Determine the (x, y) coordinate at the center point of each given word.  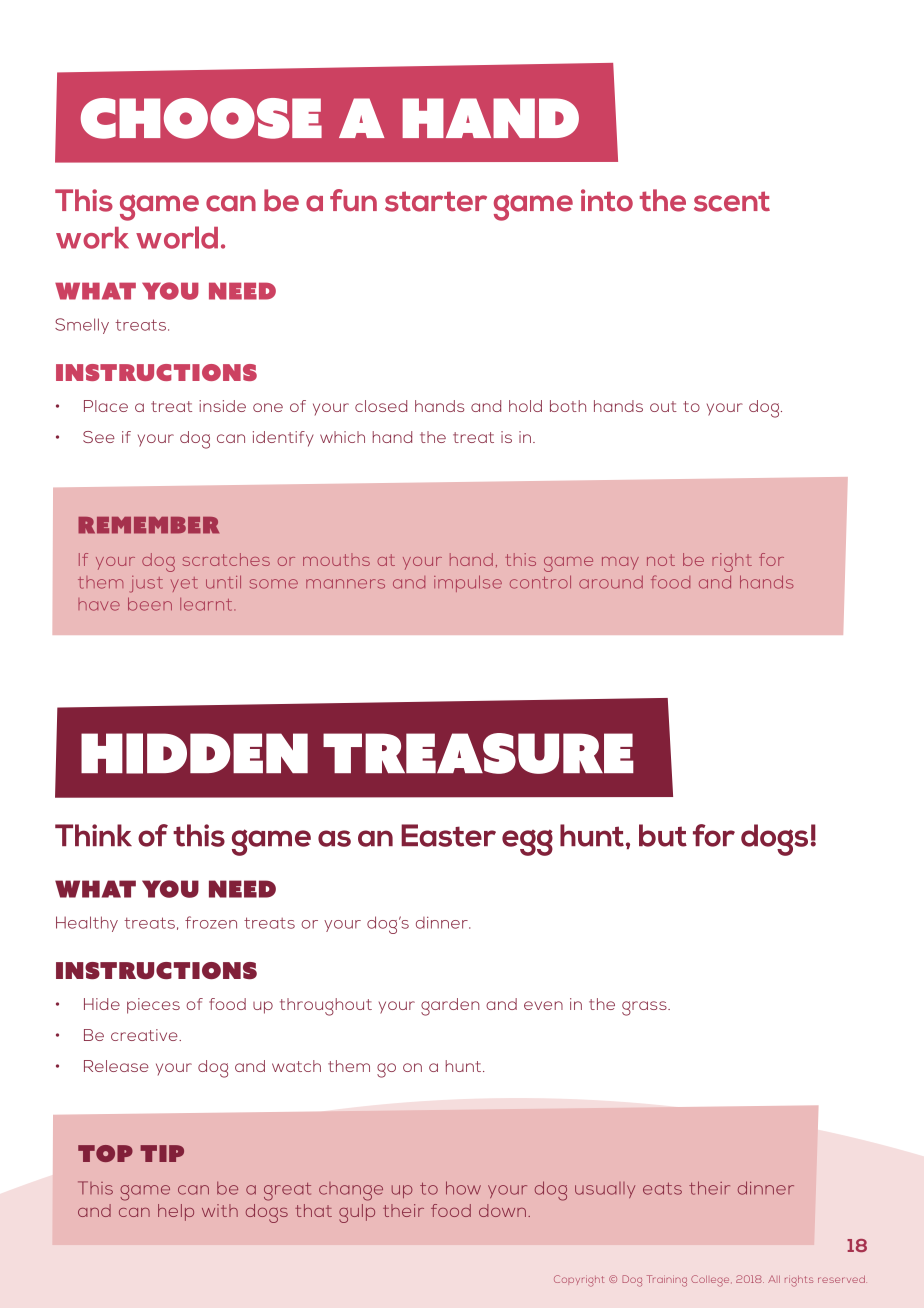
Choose (201, 118)
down (502, 1210)
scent (732, 201)
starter (436, 201)
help (176, 1212)
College (711, 1281)
